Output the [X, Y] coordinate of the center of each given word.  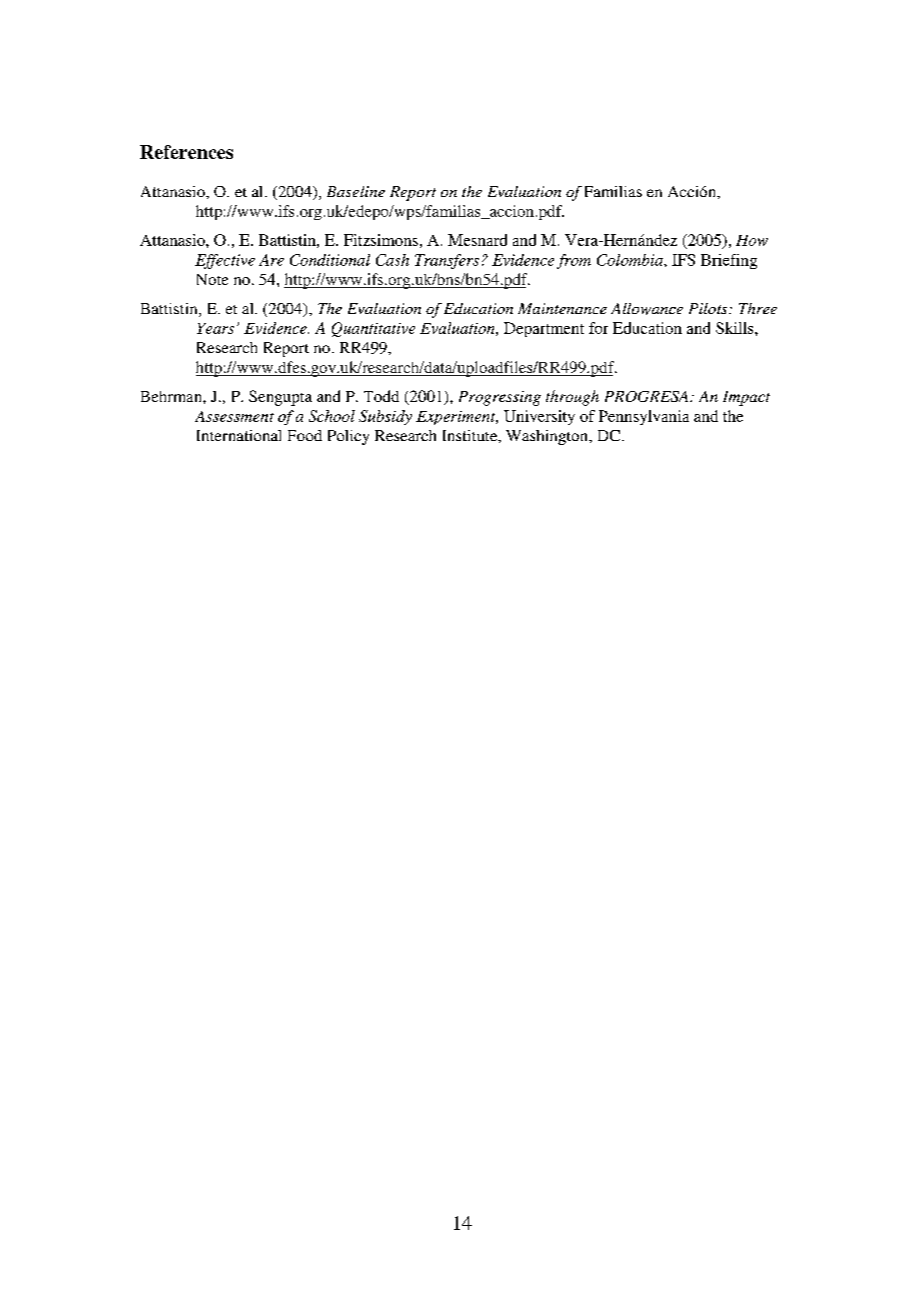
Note [212, 279]
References [186, 152]
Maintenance [562, 308]
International [239, 435]
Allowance [647, 309]
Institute [471, 435]
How [752, 240]
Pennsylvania [644, 417]
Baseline [356, 191]
